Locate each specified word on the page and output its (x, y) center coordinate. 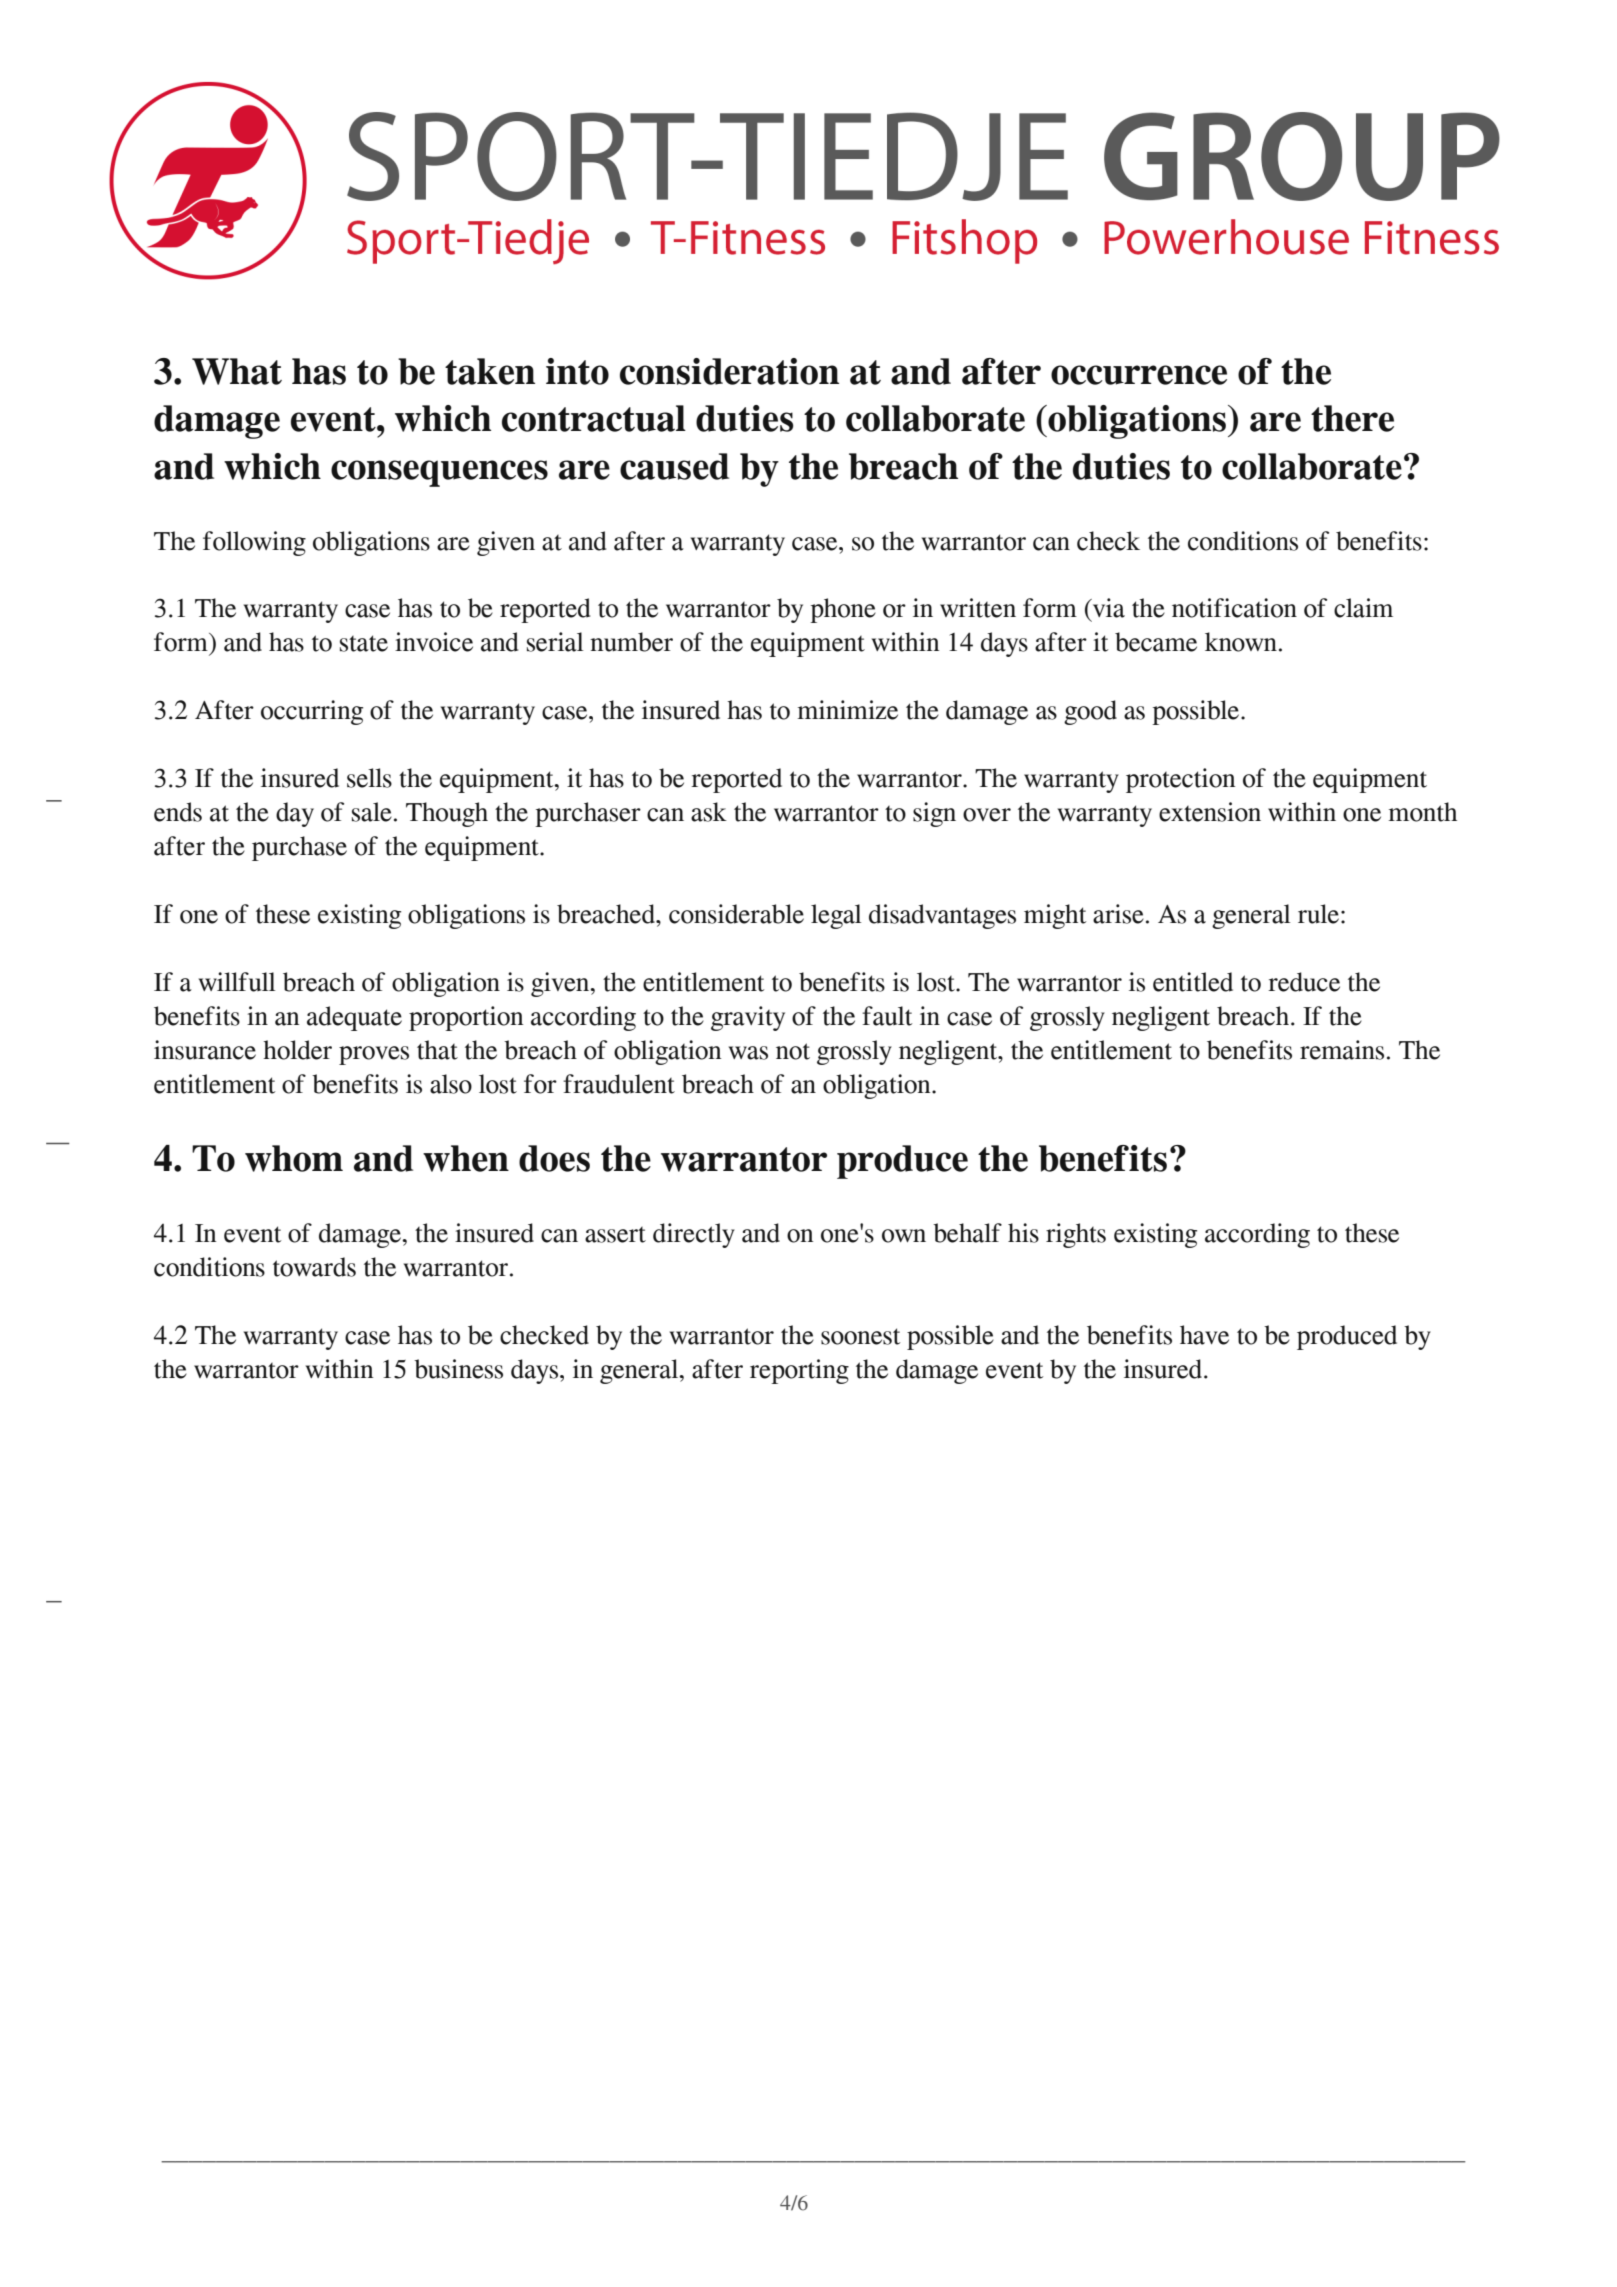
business (458, 1369)
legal (836, 916)
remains (1342, 1050)
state (364, 643)
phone (843, 610)
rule (1318, 914)
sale (372, 812)
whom (294, 1158)
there (1352, 418)
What (237, 371)
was (748, 1053)
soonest (860, 1336)
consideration (729, 371)
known (1241, 642)
